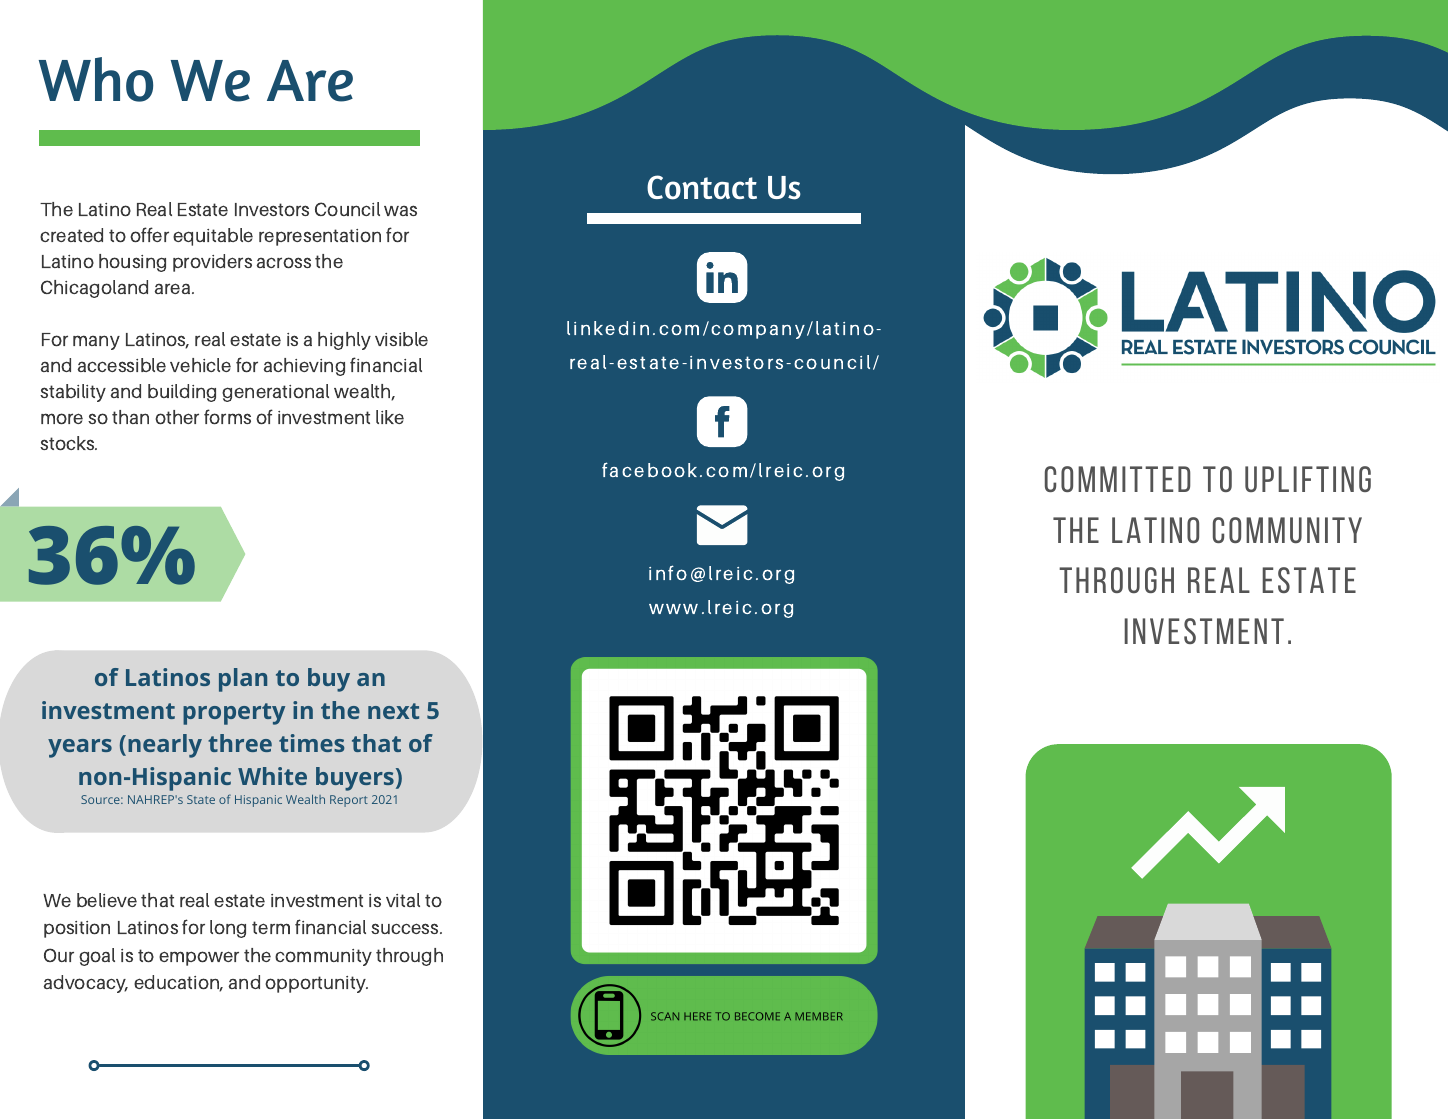  I want to click on Contact, so click(702, 187).
